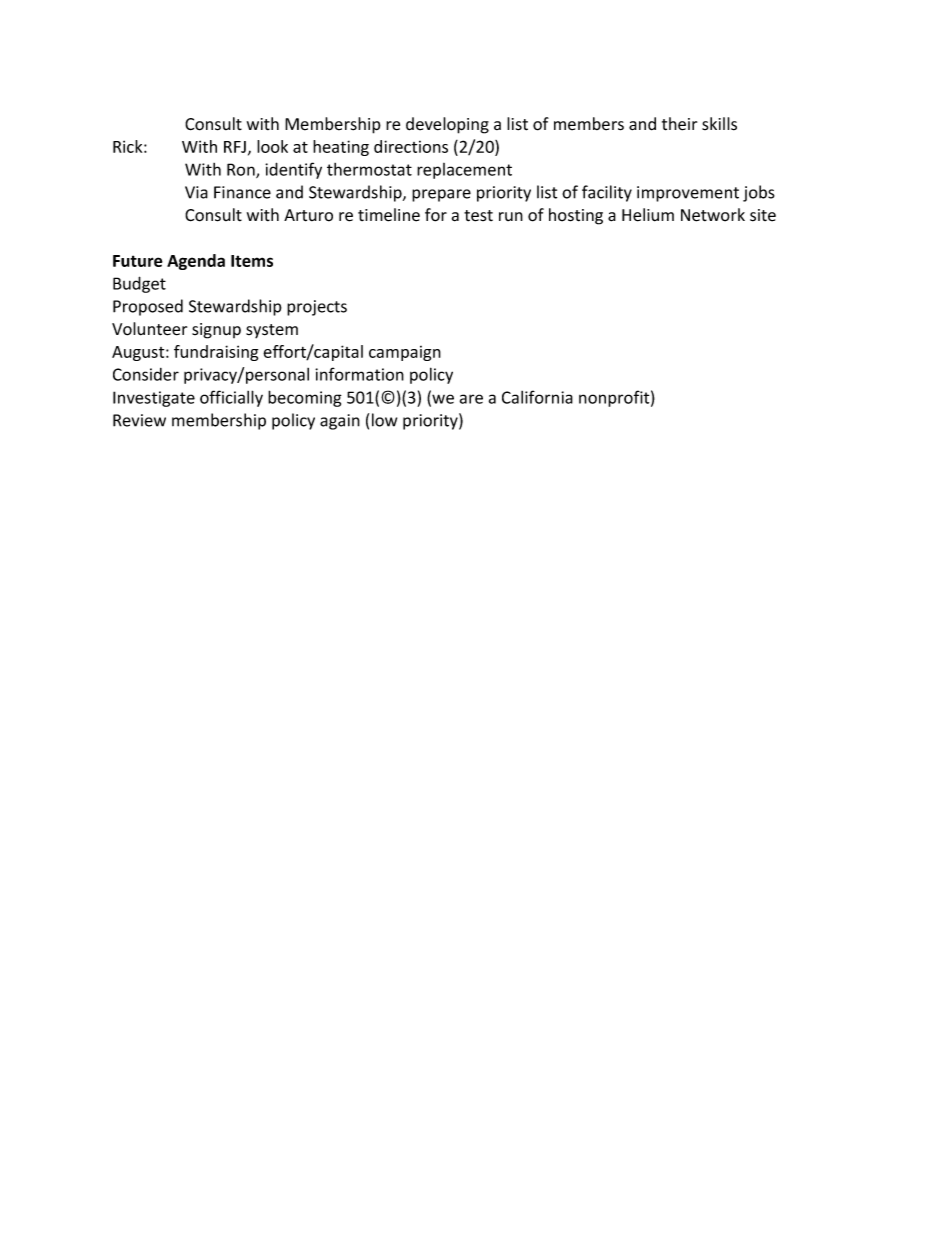 Image resolution: width=952 pixels, height=1233 pixels. Describe the element at coordinates (441, 195) in the image. I see `prepare` at that location.
